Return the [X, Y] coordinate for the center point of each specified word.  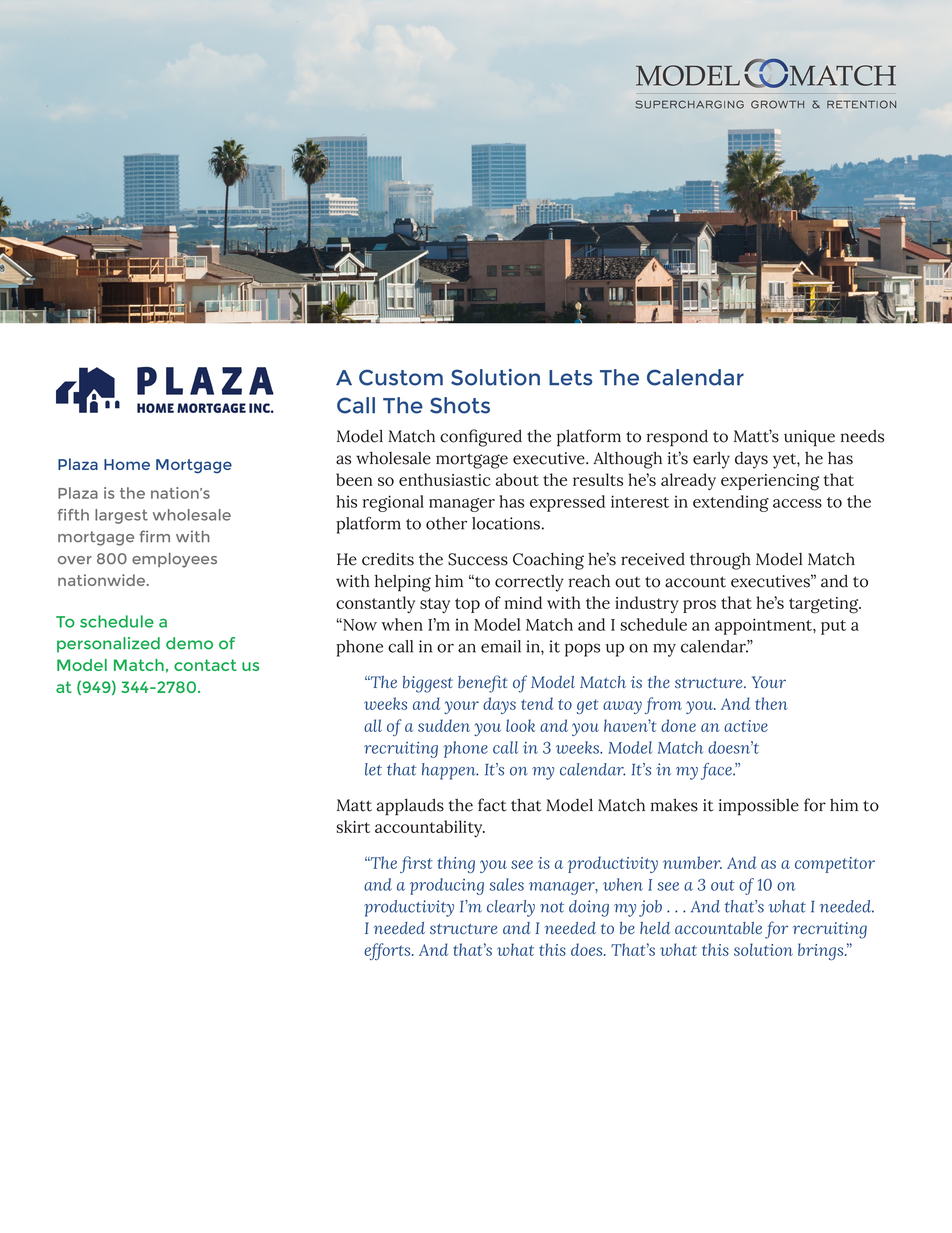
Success [478, 559]
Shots [460, 405]
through [720, 561]
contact [205, 665]
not [552, 907]
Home [127, 464]
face [717, 771]
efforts [388, 951]
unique [809, 438]
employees [174, 560]
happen [450, 771]
